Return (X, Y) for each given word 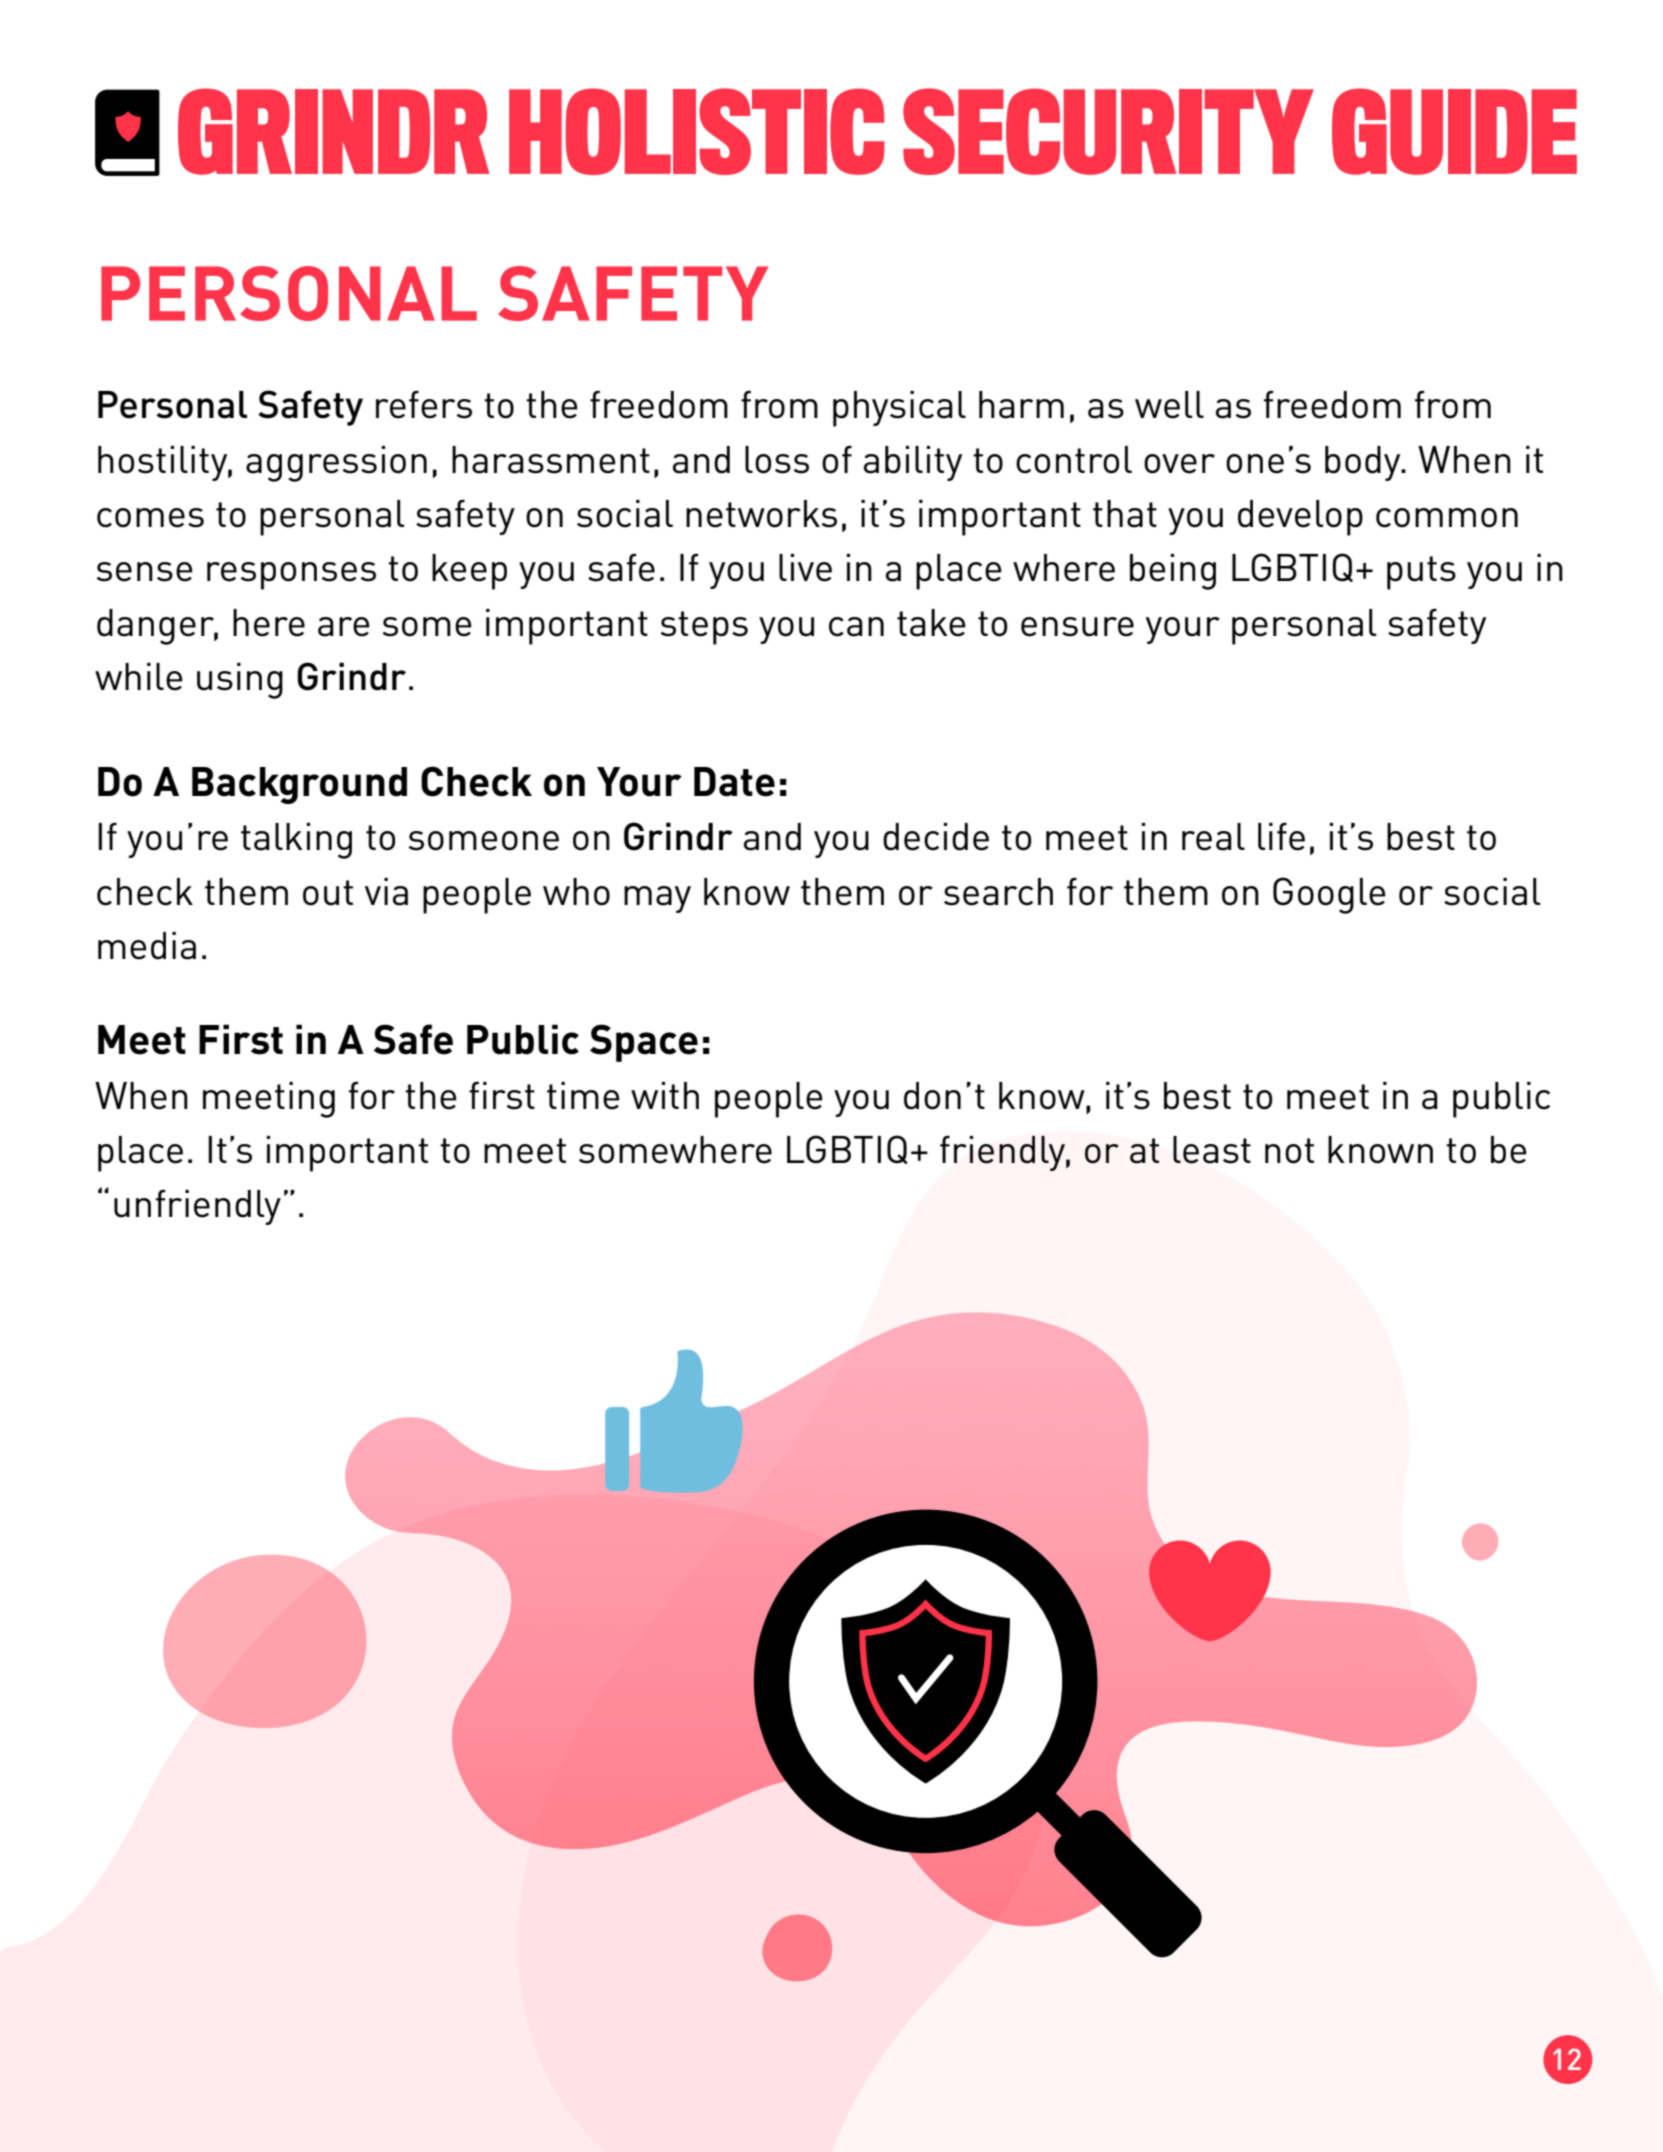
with (665, 1095)
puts (1421, 573)
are (344, 627)
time (583, 1096)
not (1289, 1151)
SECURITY (1108, 131)
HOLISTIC (697, 131)
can (856, 627)
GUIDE (1454, 131)
